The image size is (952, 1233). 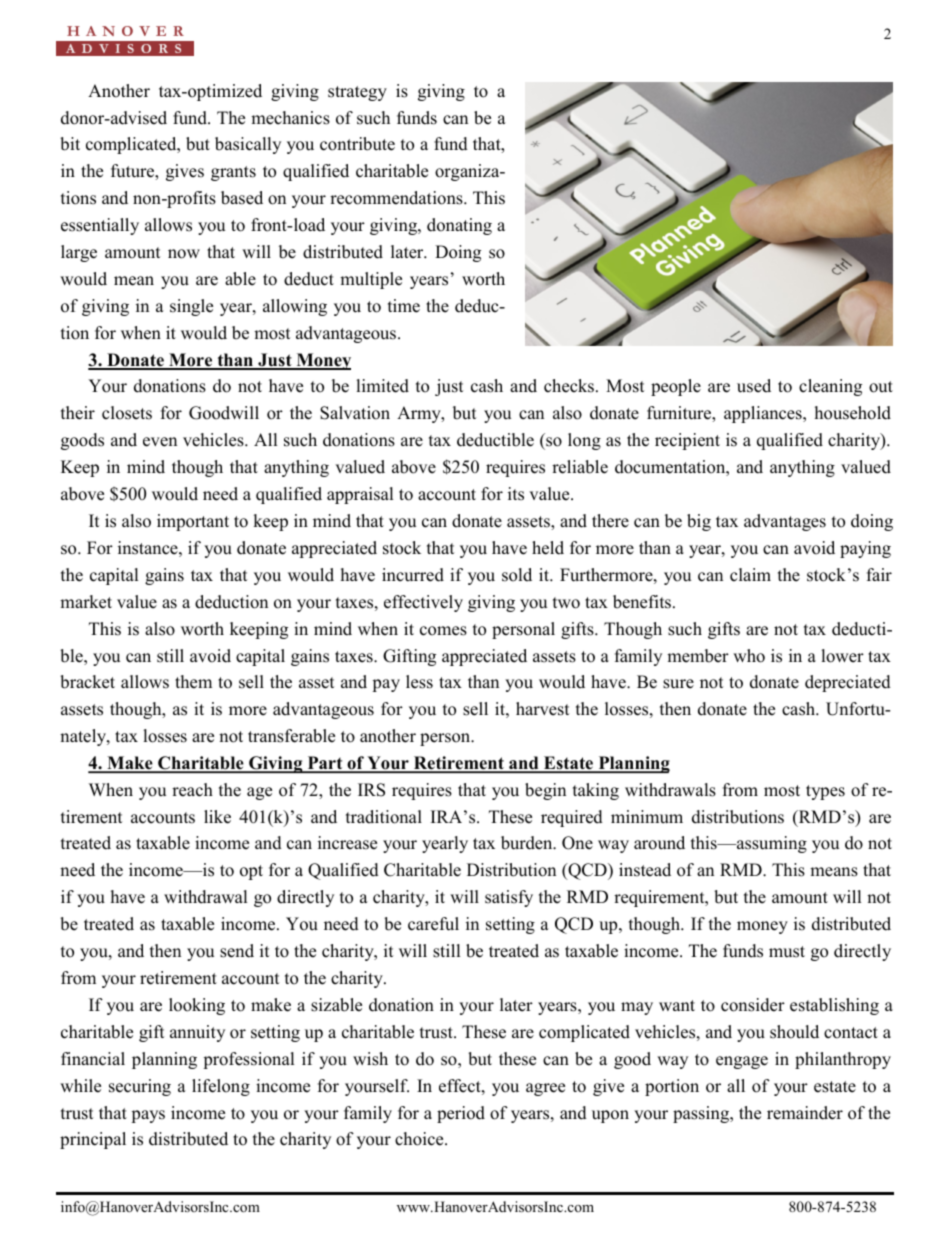 What do you see at coordinates (248, 145) in the screenshot?
I see `basically` at bounding box center [248, 145].
